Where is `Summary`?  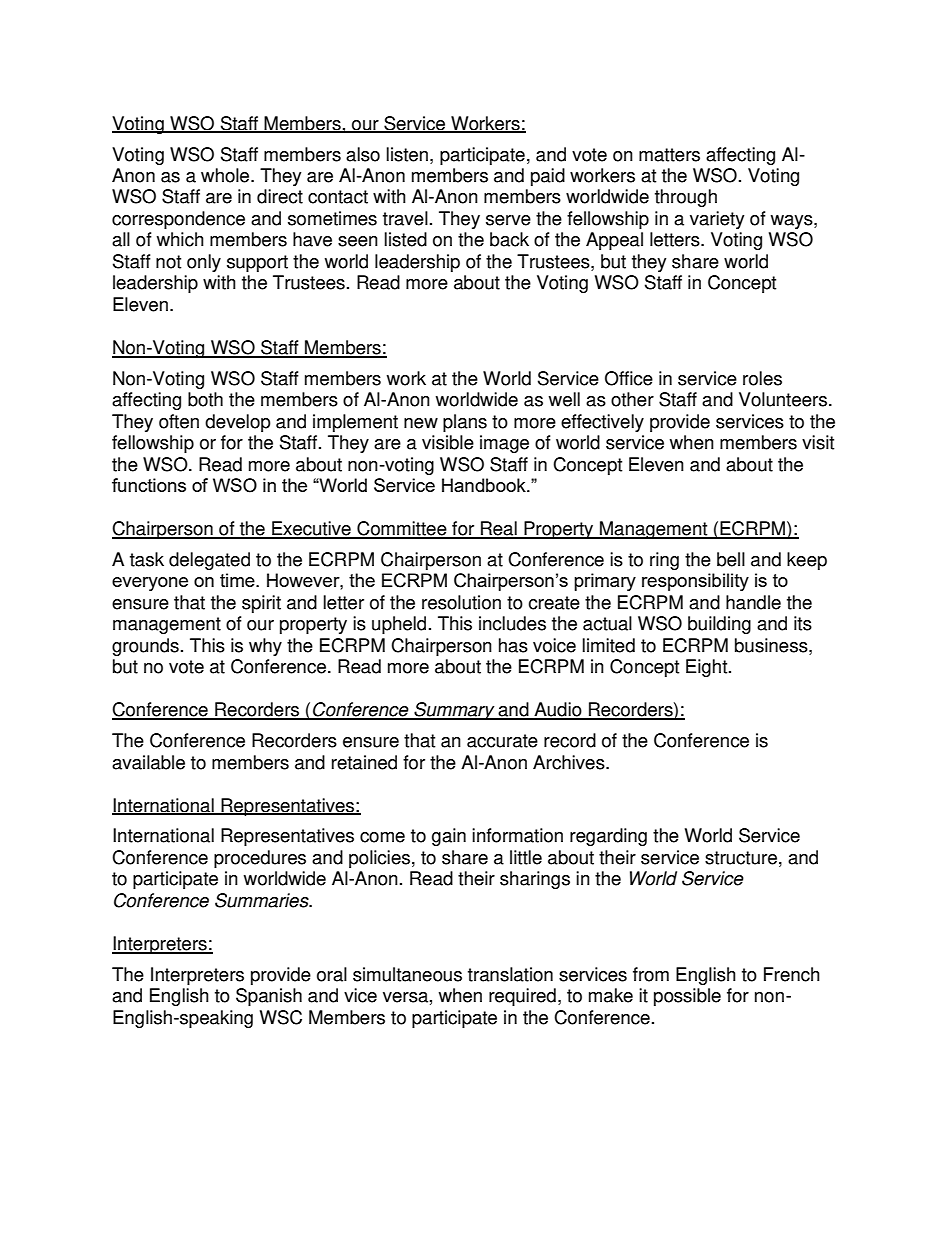
Summary is located at coordinates (454, 711).
